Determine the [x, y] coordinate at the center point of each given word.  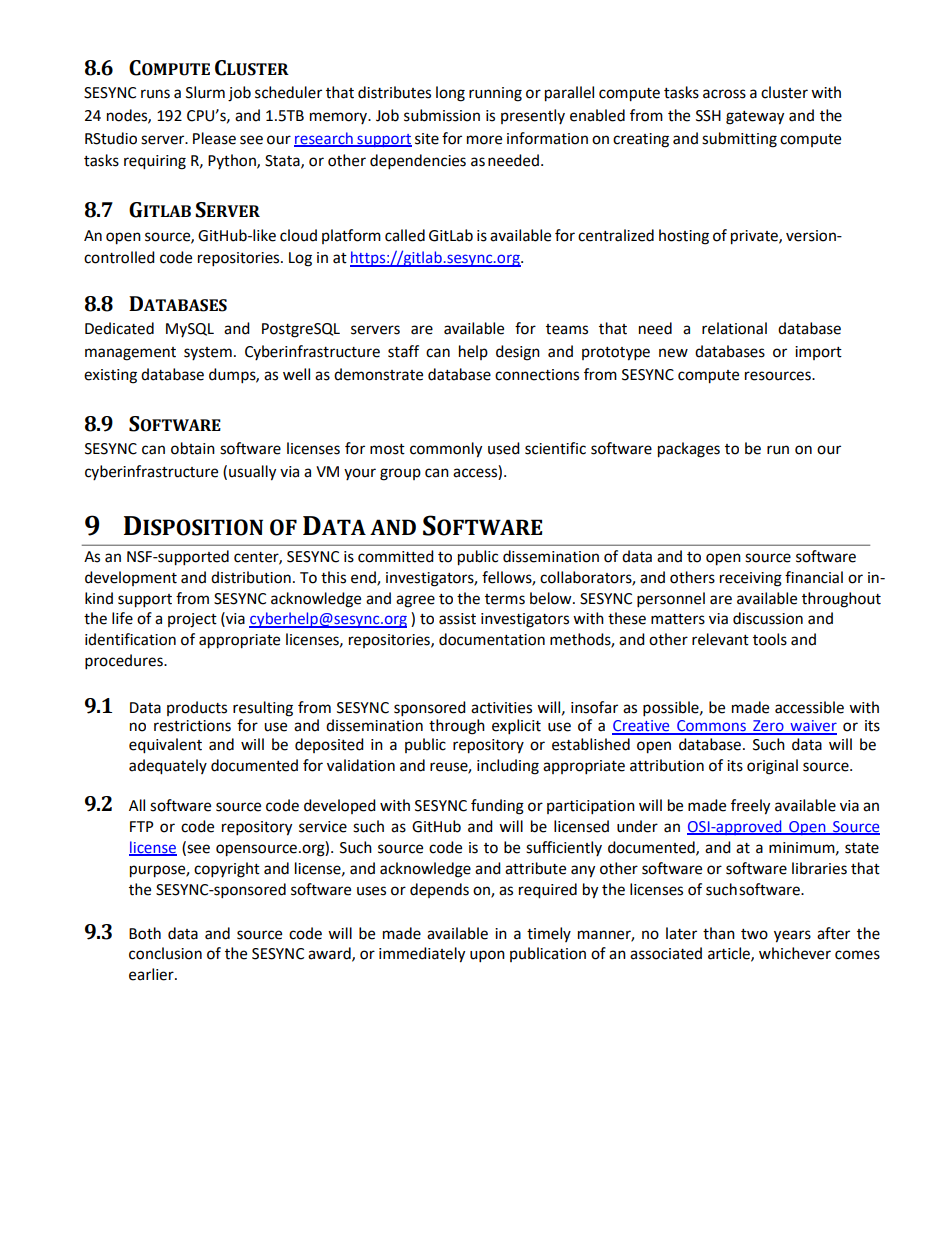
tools [770, 639]
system [208, 353]
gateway [755, 118]
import [818, 353]
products [197, 708]
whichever [795, 953]
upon [487, 956]
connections [537, 375]
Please [214, 138]
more [484, 140]
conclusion [165, 953]
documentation [492, 639]
